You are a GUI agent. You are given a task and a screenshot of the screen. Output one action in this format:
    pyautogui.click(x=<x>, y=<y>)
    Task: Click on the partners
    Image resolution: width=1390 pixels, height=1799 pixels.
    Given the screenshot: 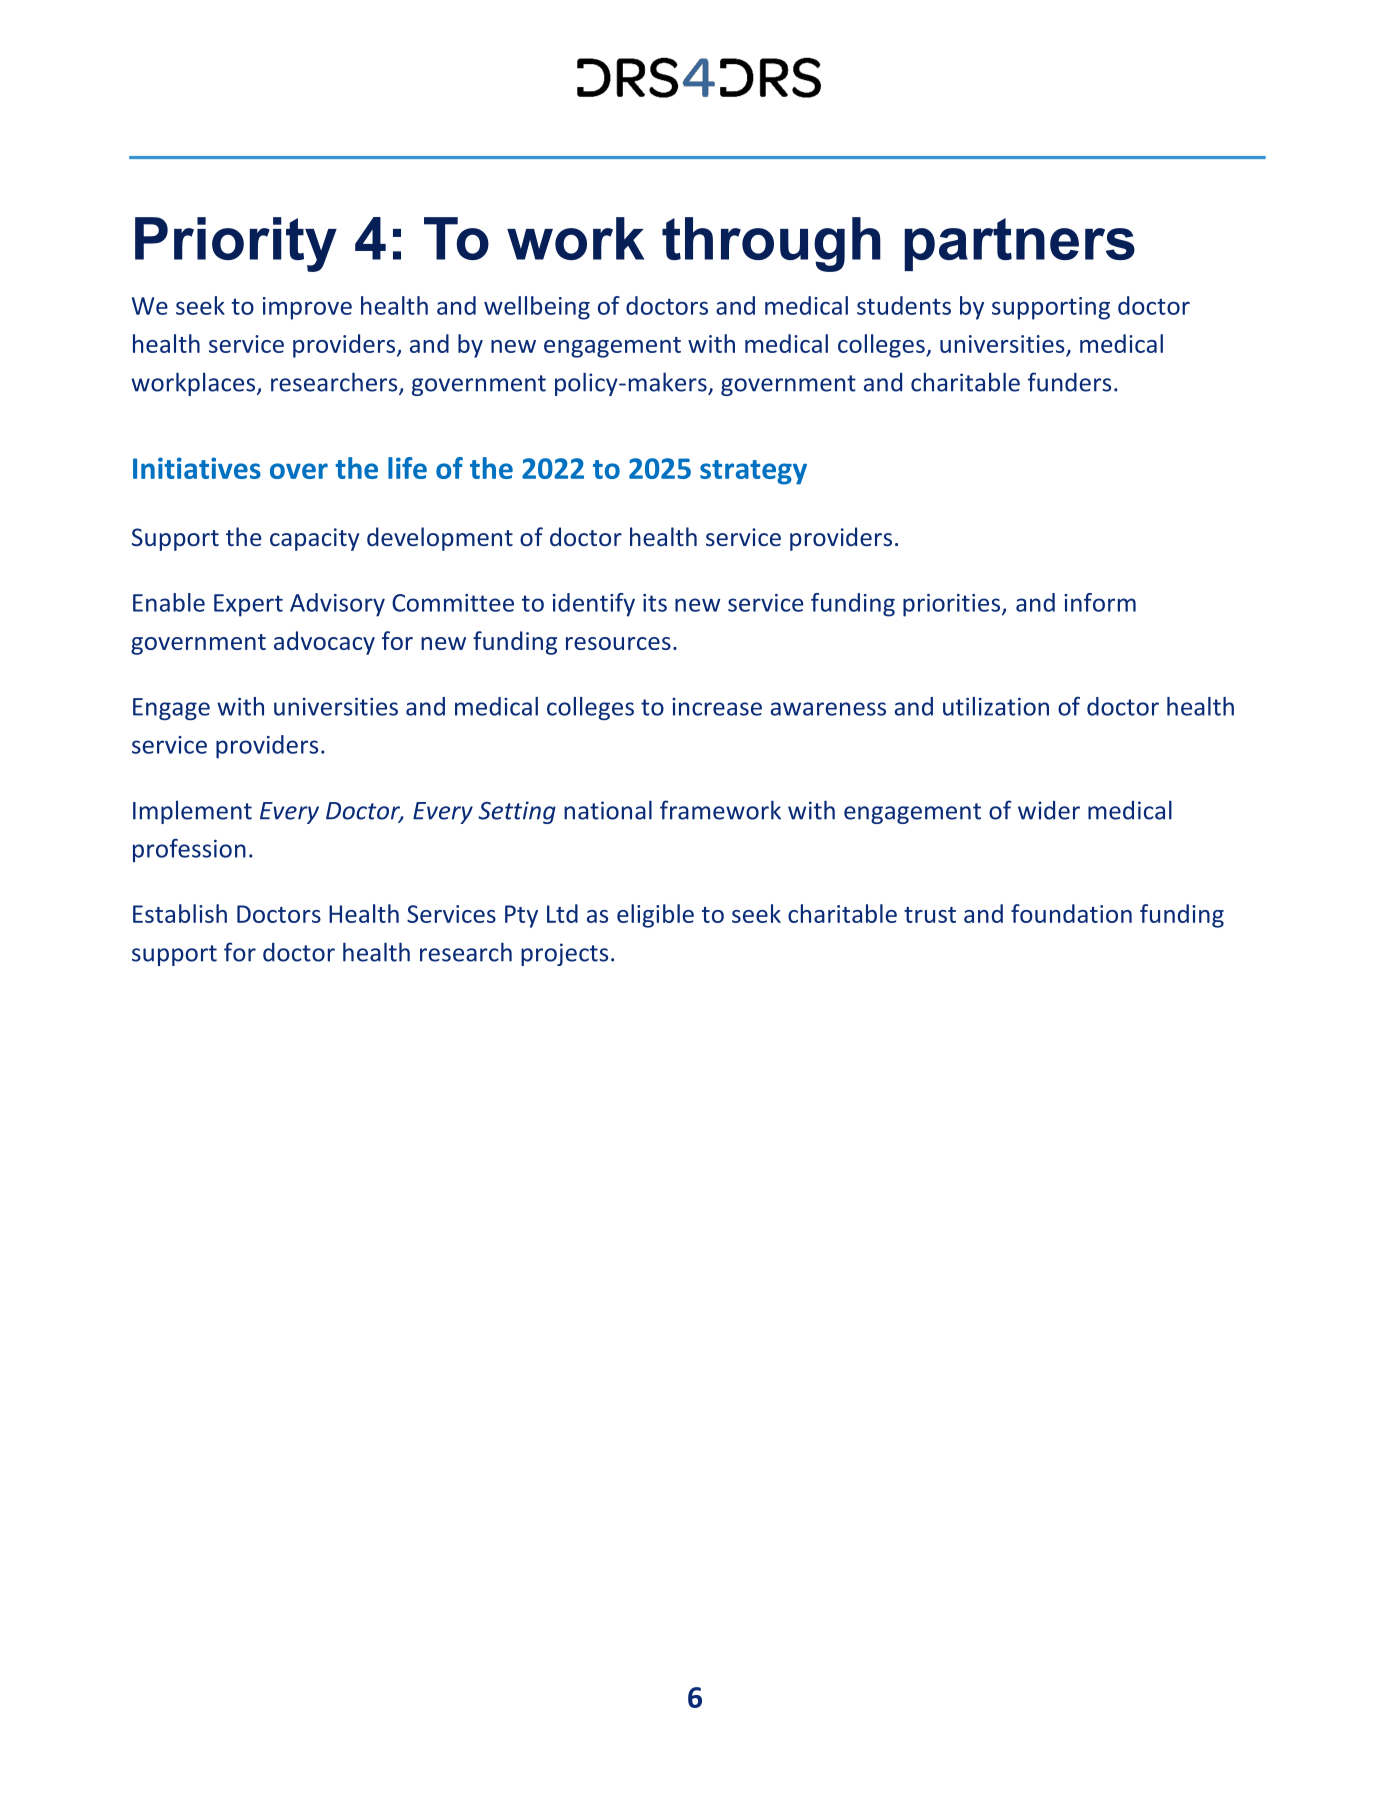 What is the action you would take?
    pyautogui.click(x=1019, y=244)
